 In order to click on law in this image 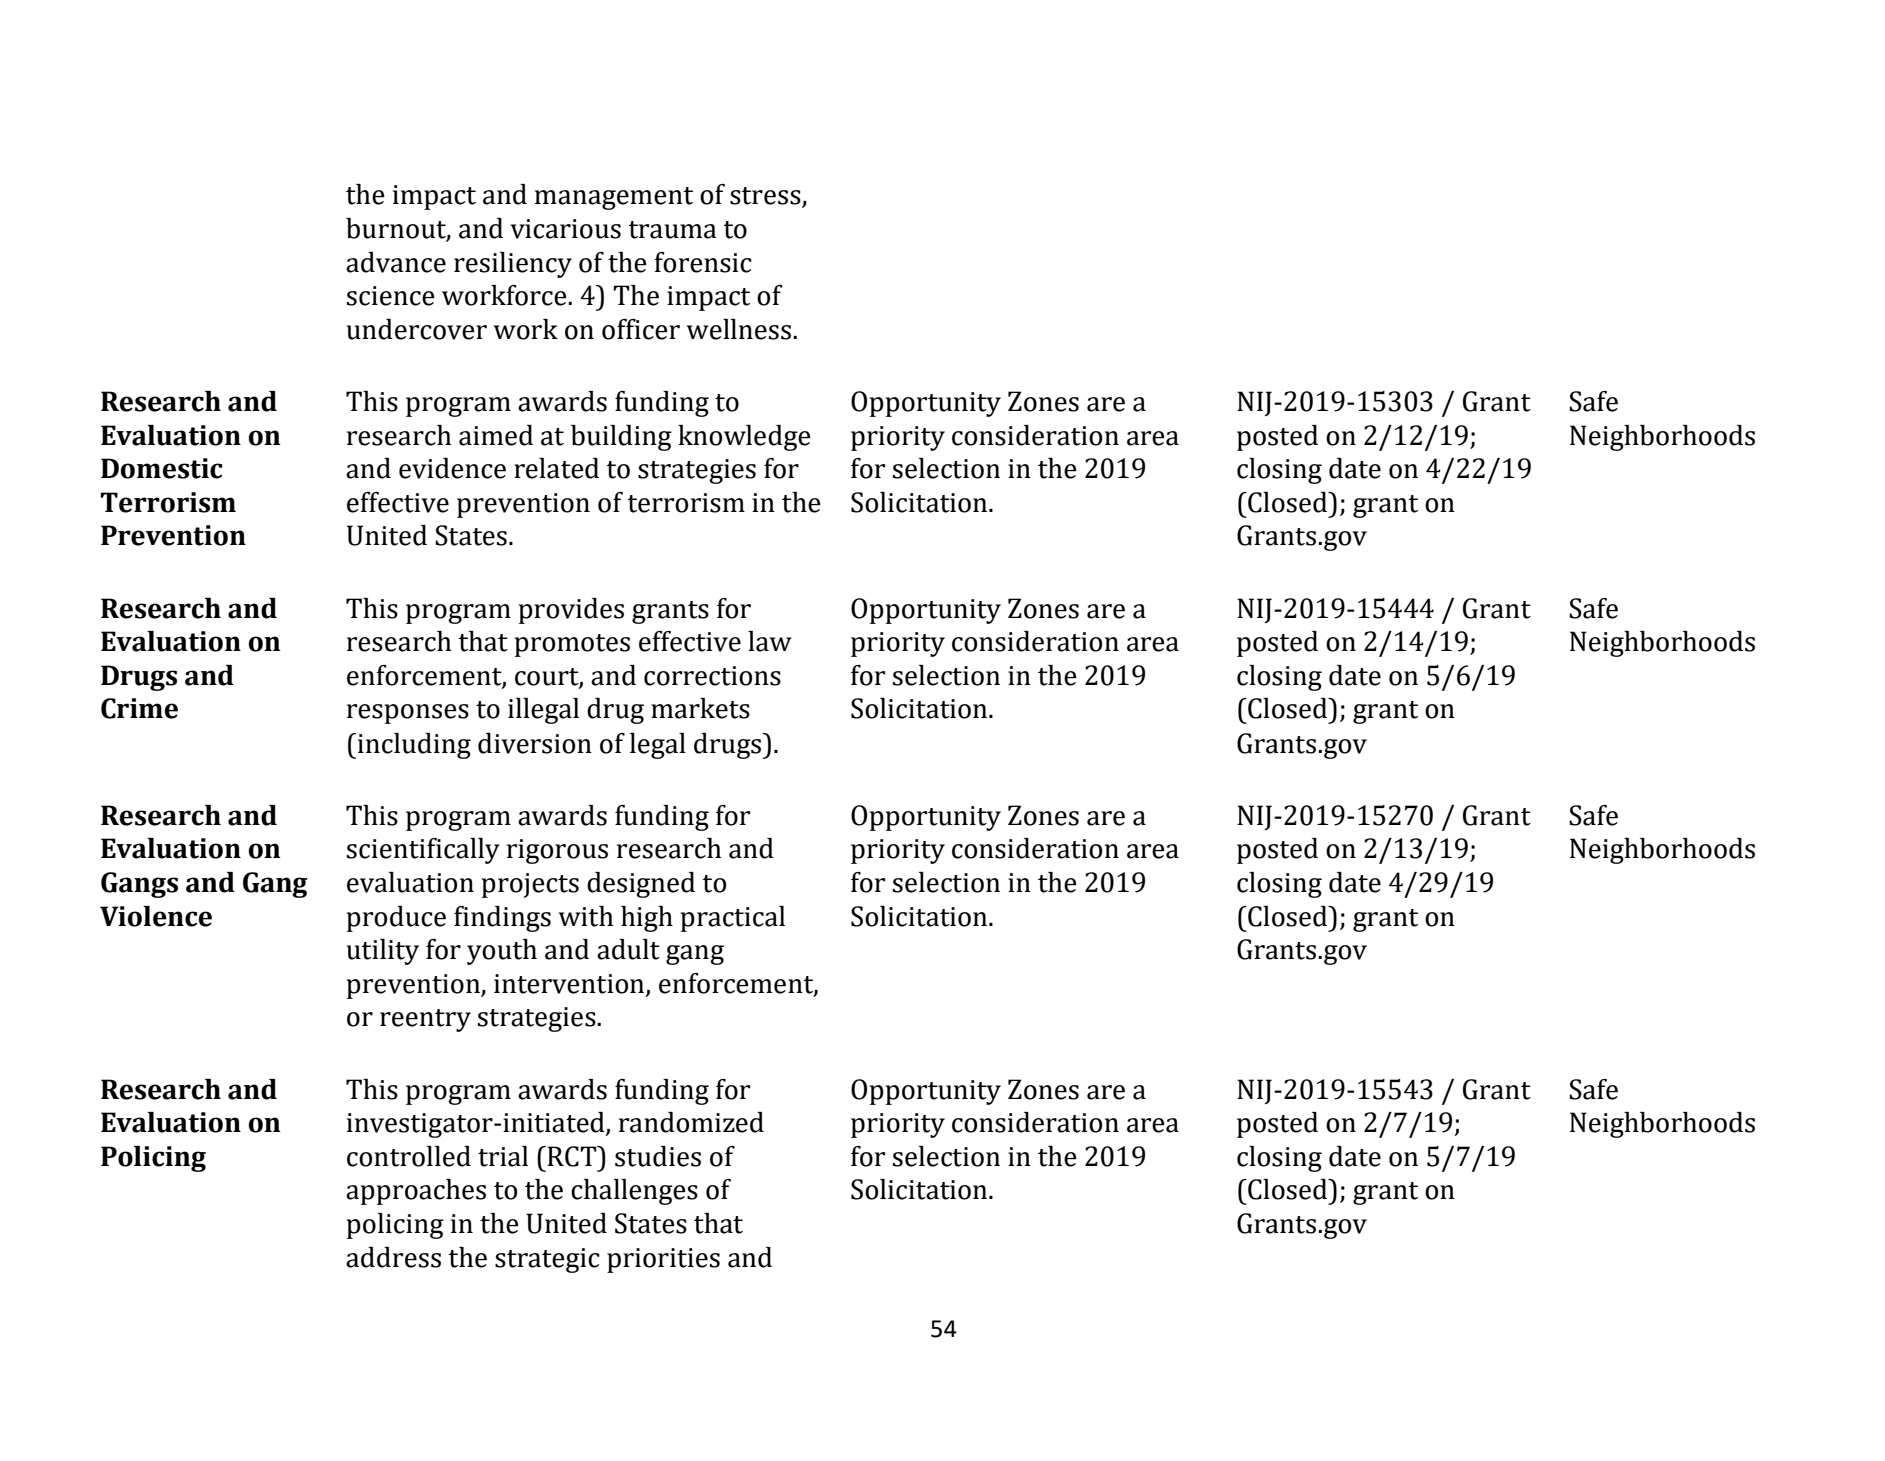, I will do `click(770, 641)`.
